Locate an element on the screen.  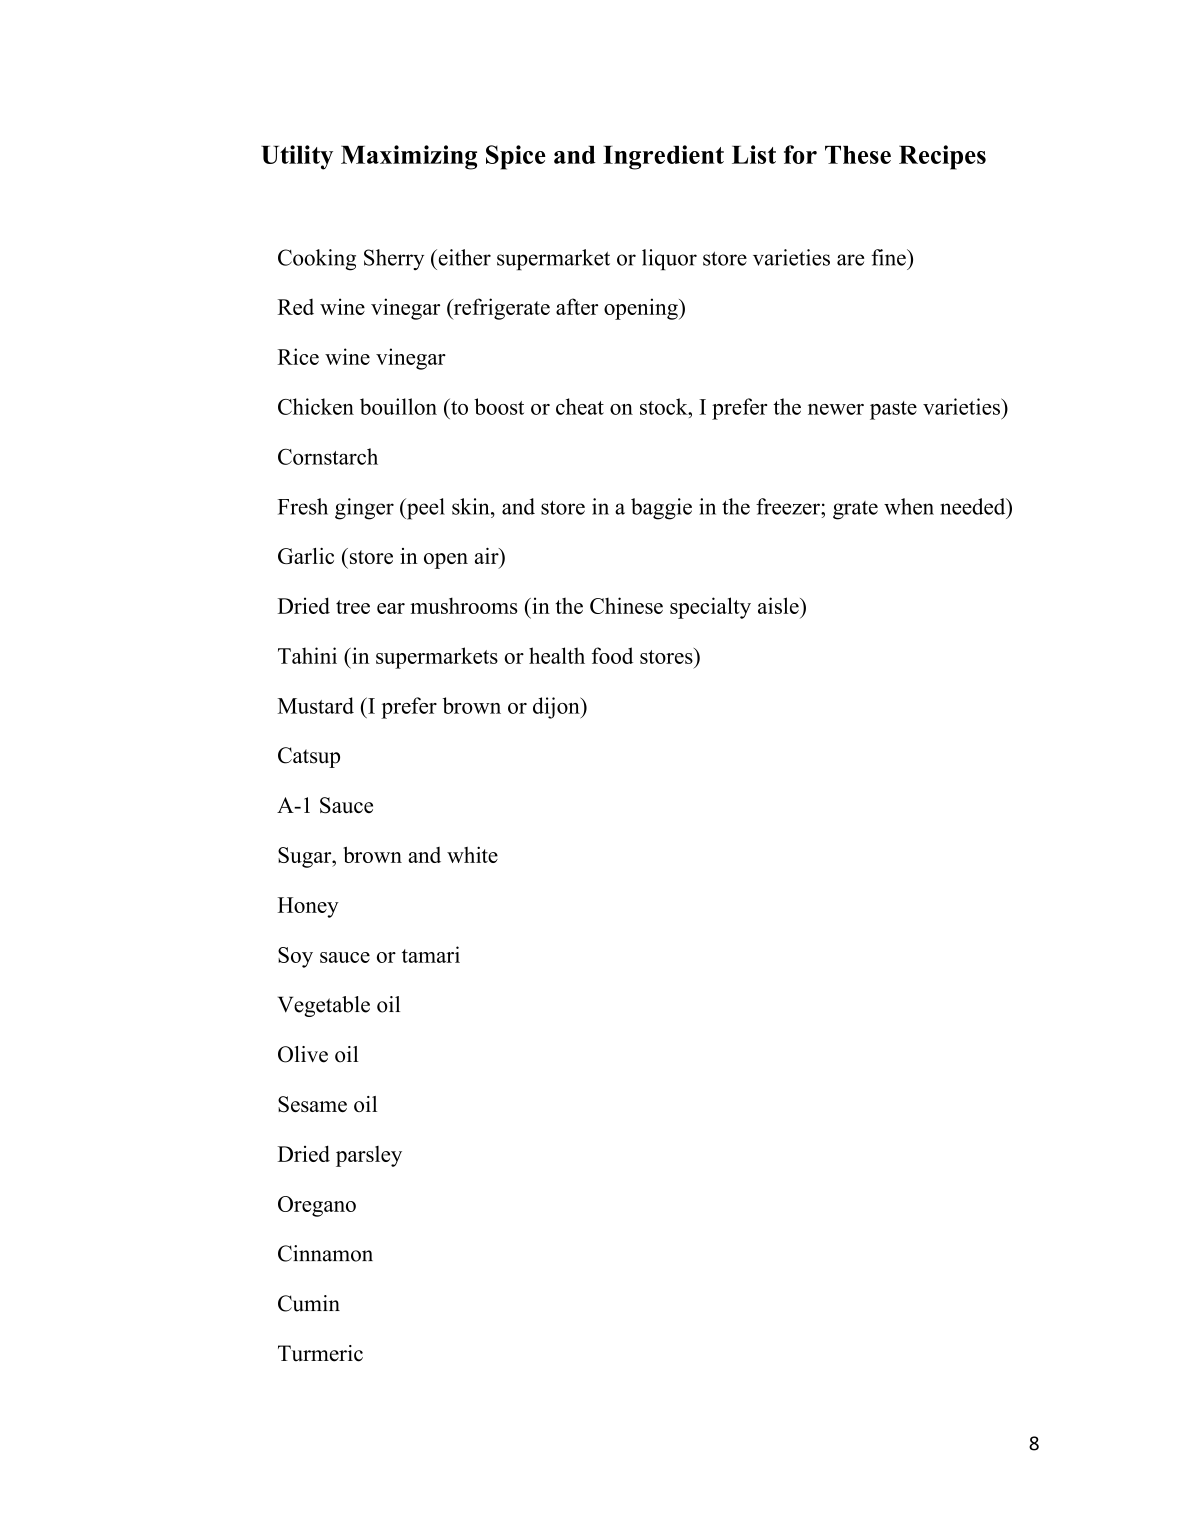
Turmeric is located at coordinates (320, 1353).
